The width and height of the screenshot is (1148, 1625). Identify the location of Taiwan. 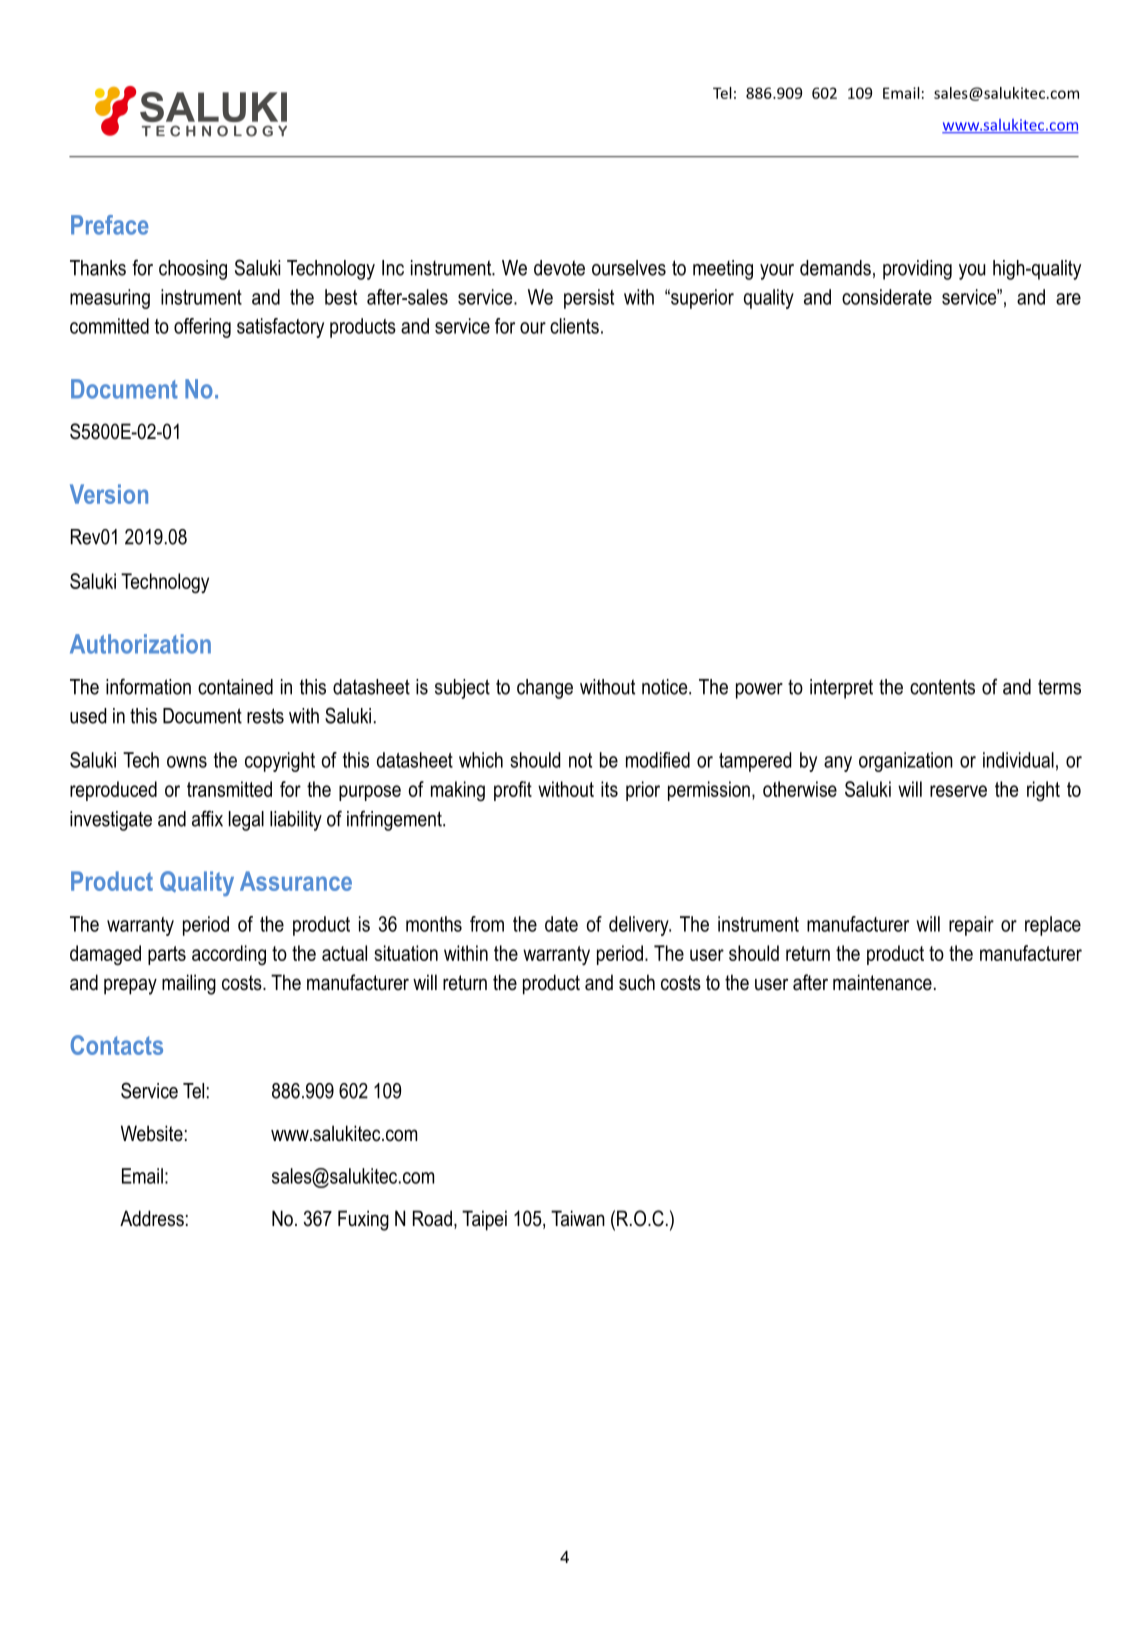
(578, 1218).
